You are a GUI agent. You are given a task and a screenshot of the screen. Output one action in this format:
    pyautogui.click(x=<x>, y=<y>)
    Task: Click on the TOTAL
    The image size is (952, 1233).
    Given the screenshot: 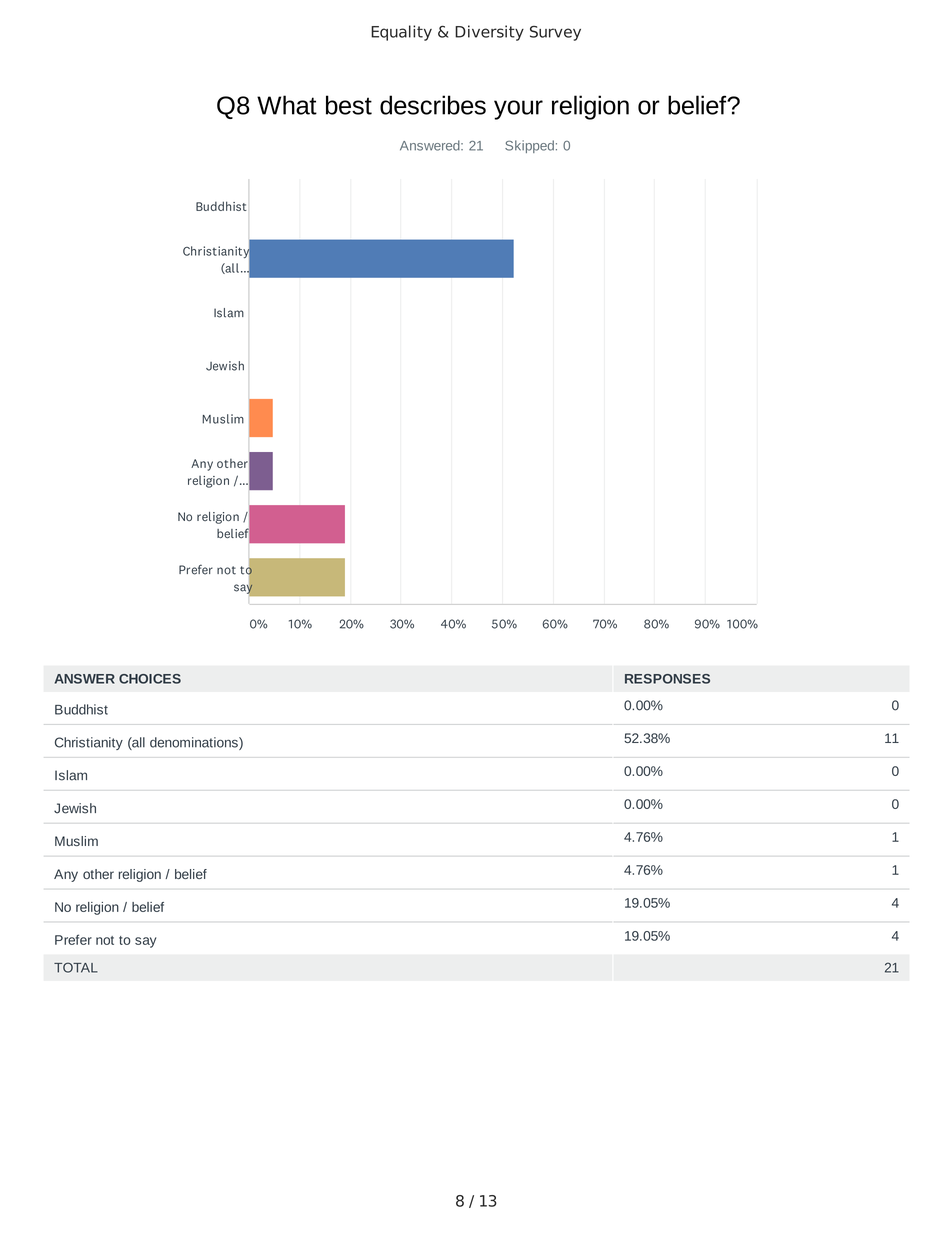 What is the action you would take?
    pyautogui.click(x=76, y=967)
